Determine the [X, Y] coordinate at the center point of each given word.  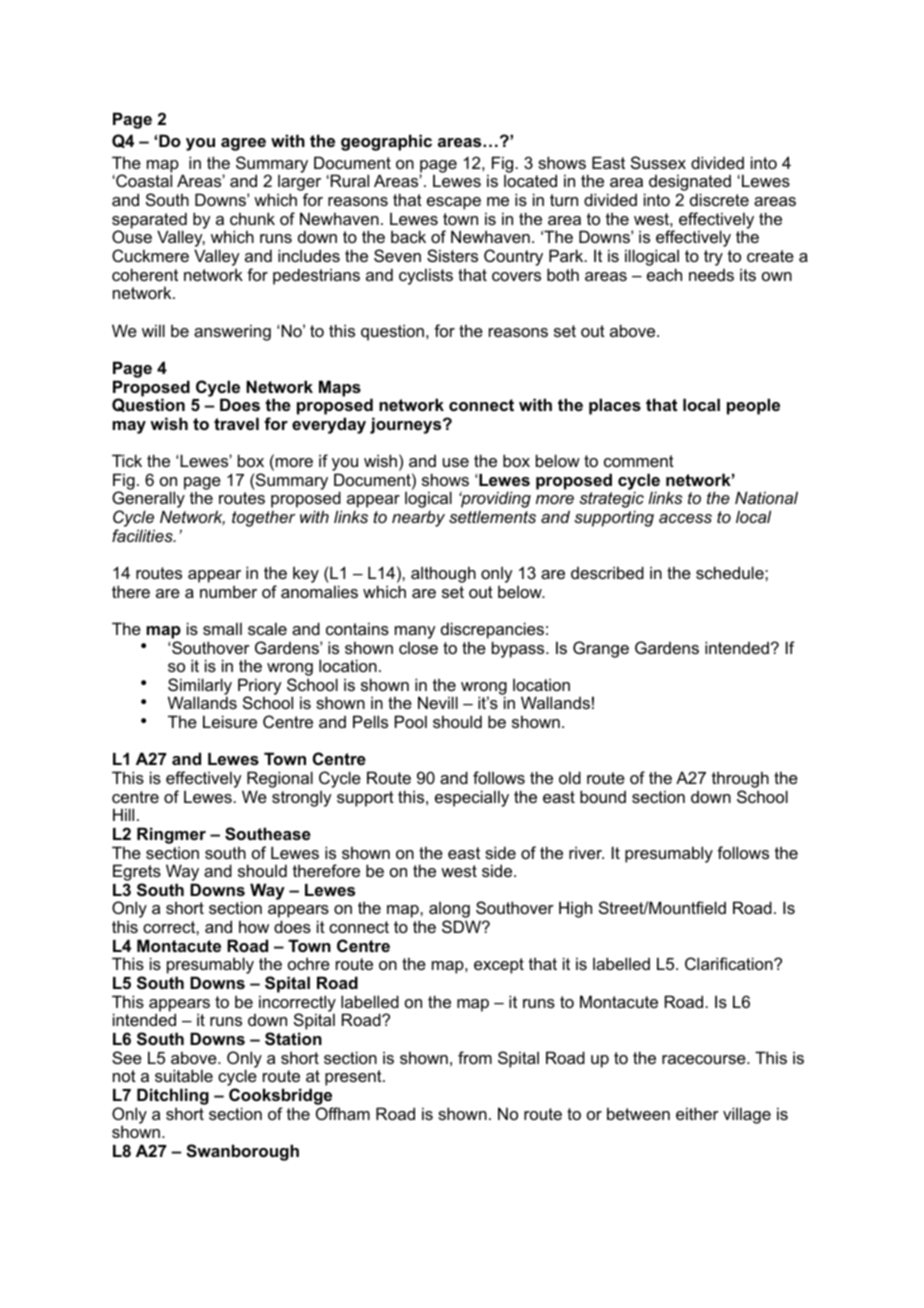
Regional [280, 781]
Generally [148, 501]
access [685, 518]
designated [690, 184]
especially [472, 798]
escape [454, 203]
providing [495, 499]
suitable [184, 1075]
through [740, 781]
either [697, 1113]
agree [243, 144]
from [475, 1057]
